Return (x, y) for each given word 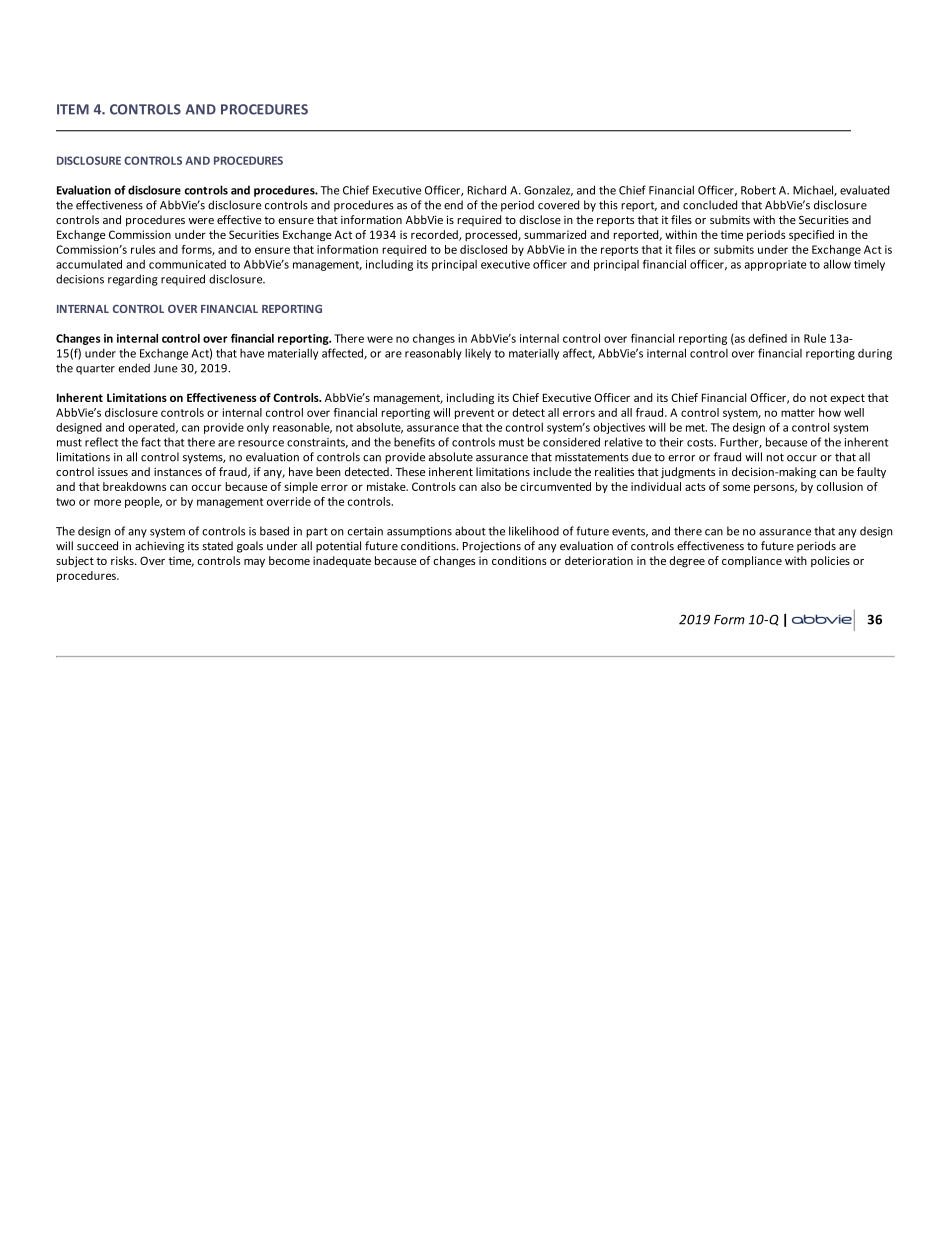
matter (798, 413)
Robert (758, 190)
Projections (492, 547)
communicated (187, 264)
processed (492, 235)
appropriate (775, 265)
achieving (159, 547)
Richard (487, 190)
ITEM (73, 109)
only (258, 428)
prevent (475, 414)
